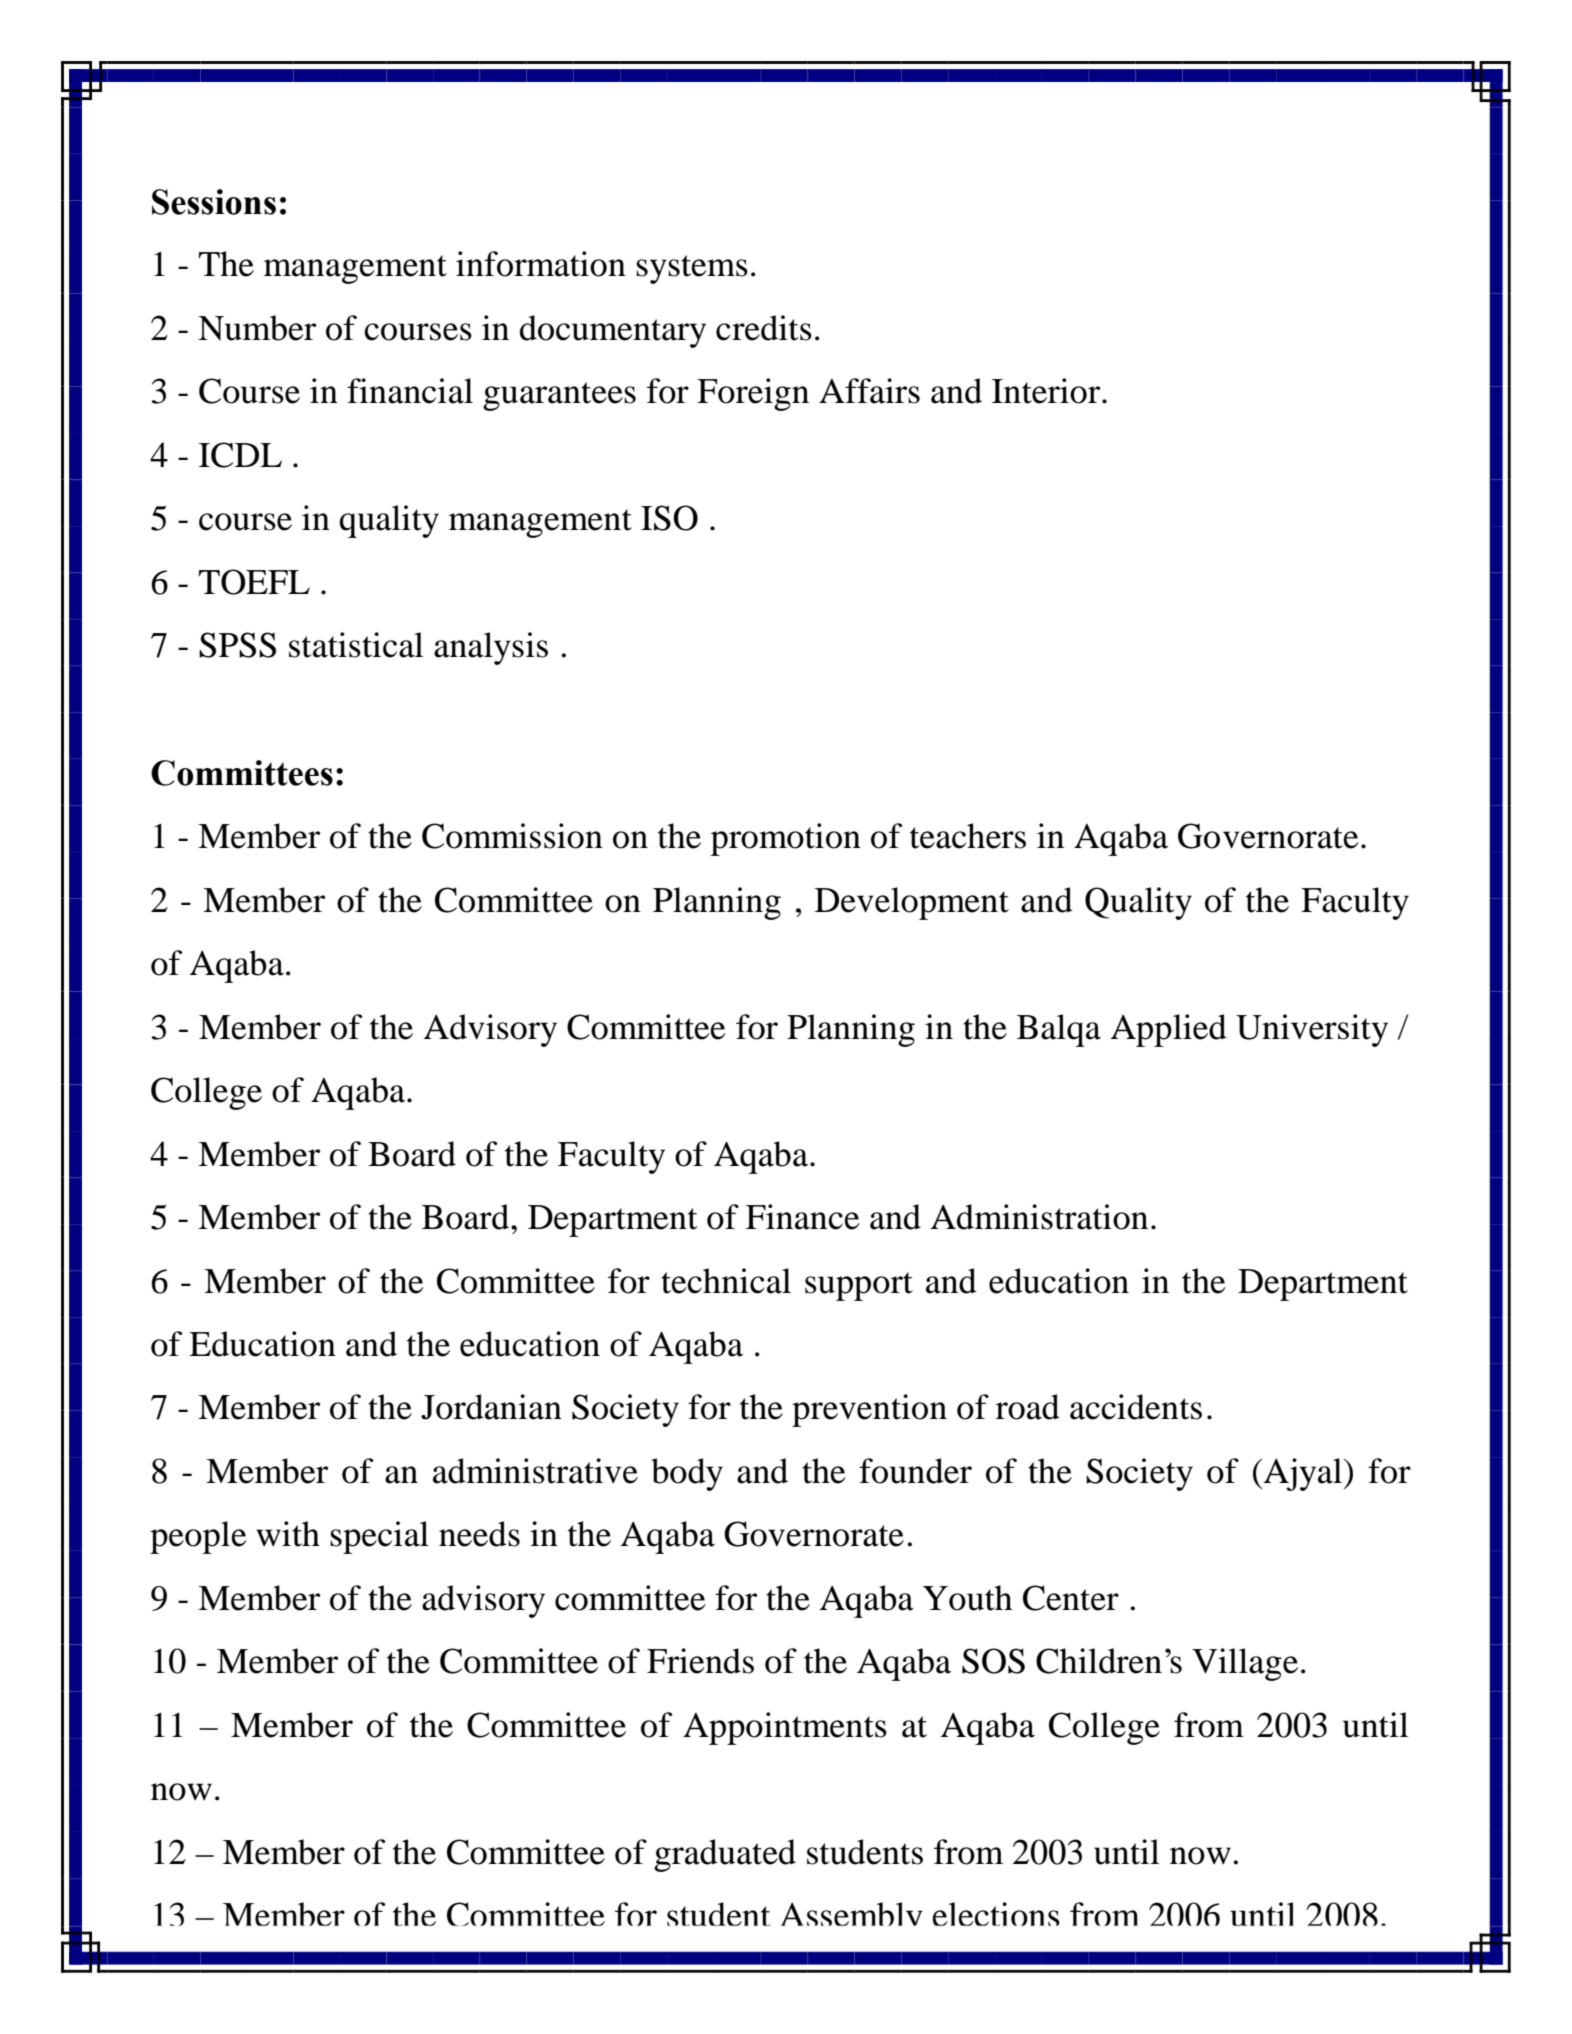 This screenshot has height=2034, width=1572. I want to click on promotion, so click(786, 839).
